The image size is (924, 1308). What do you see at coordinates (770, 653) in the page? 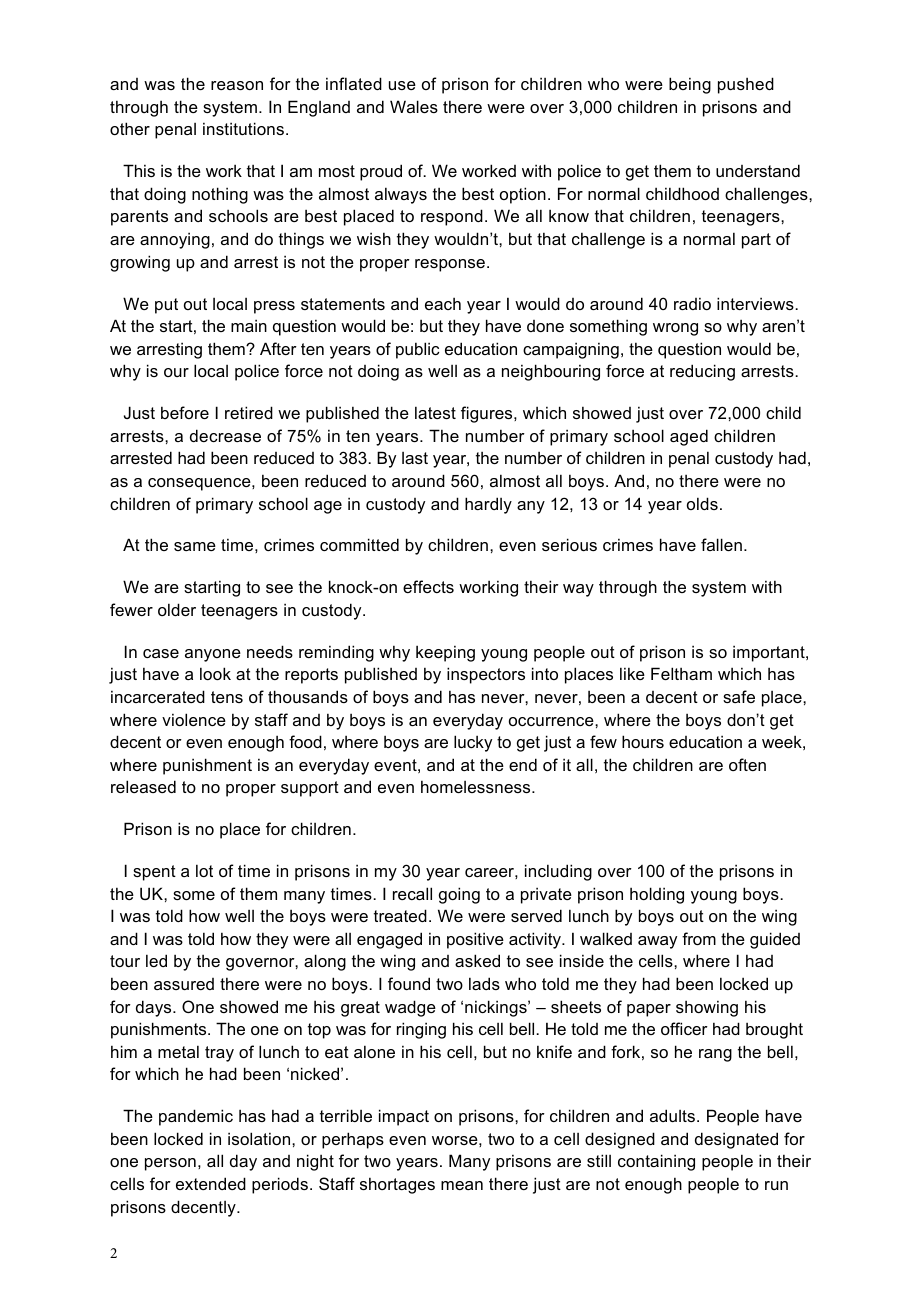
I see `important` at bounding box center [770, 653].
